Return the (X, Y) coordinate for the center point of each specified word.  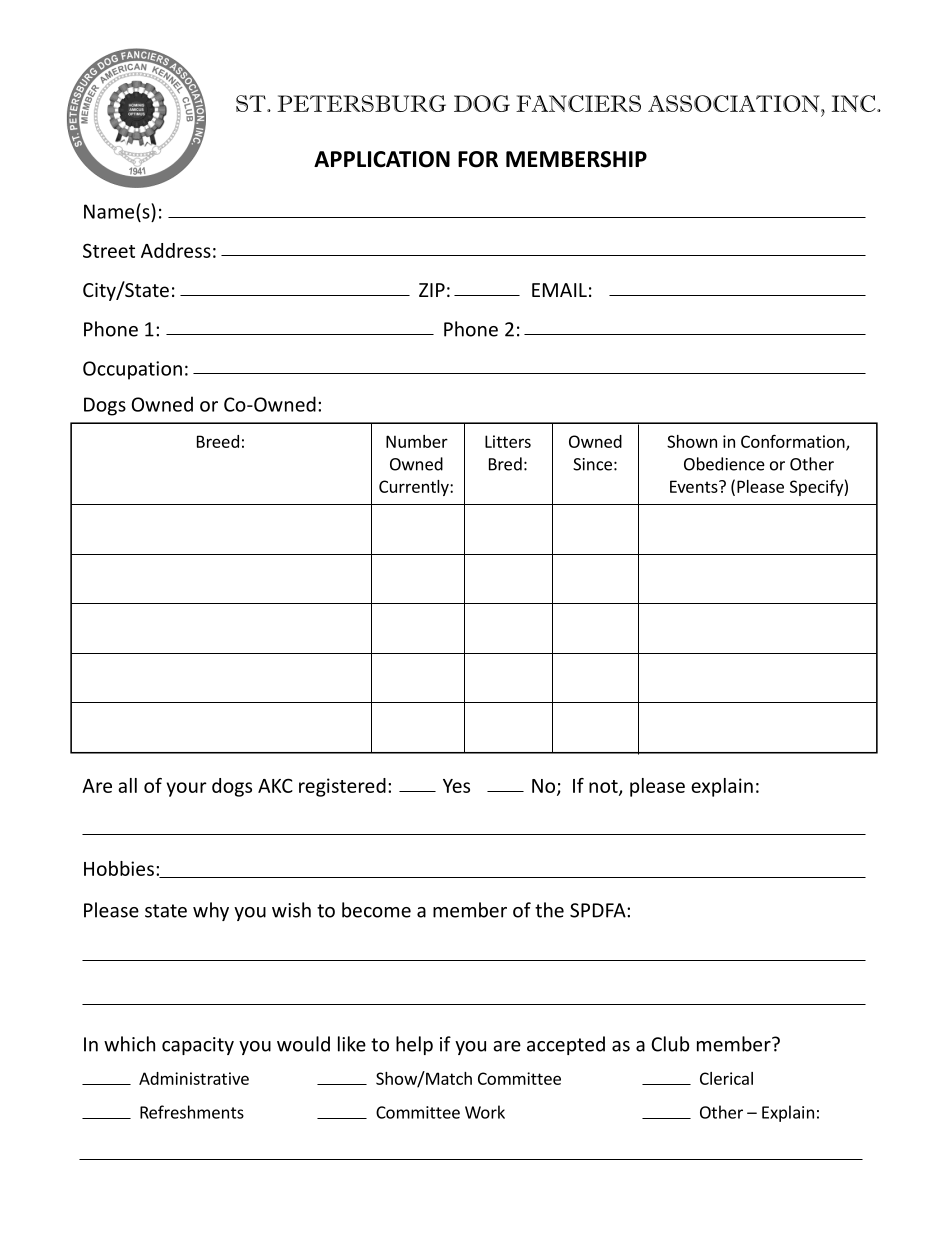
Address (176, 250)
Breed (218, 441)
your (186, 789)
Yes (456, 786)
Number (417, 441)
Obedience (724, 464)
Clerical (726, 1078)
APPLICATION (382, 159)
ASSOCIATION (735, 103)
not (604, 787)
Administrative (194, 1078)
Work (485, 1112)
